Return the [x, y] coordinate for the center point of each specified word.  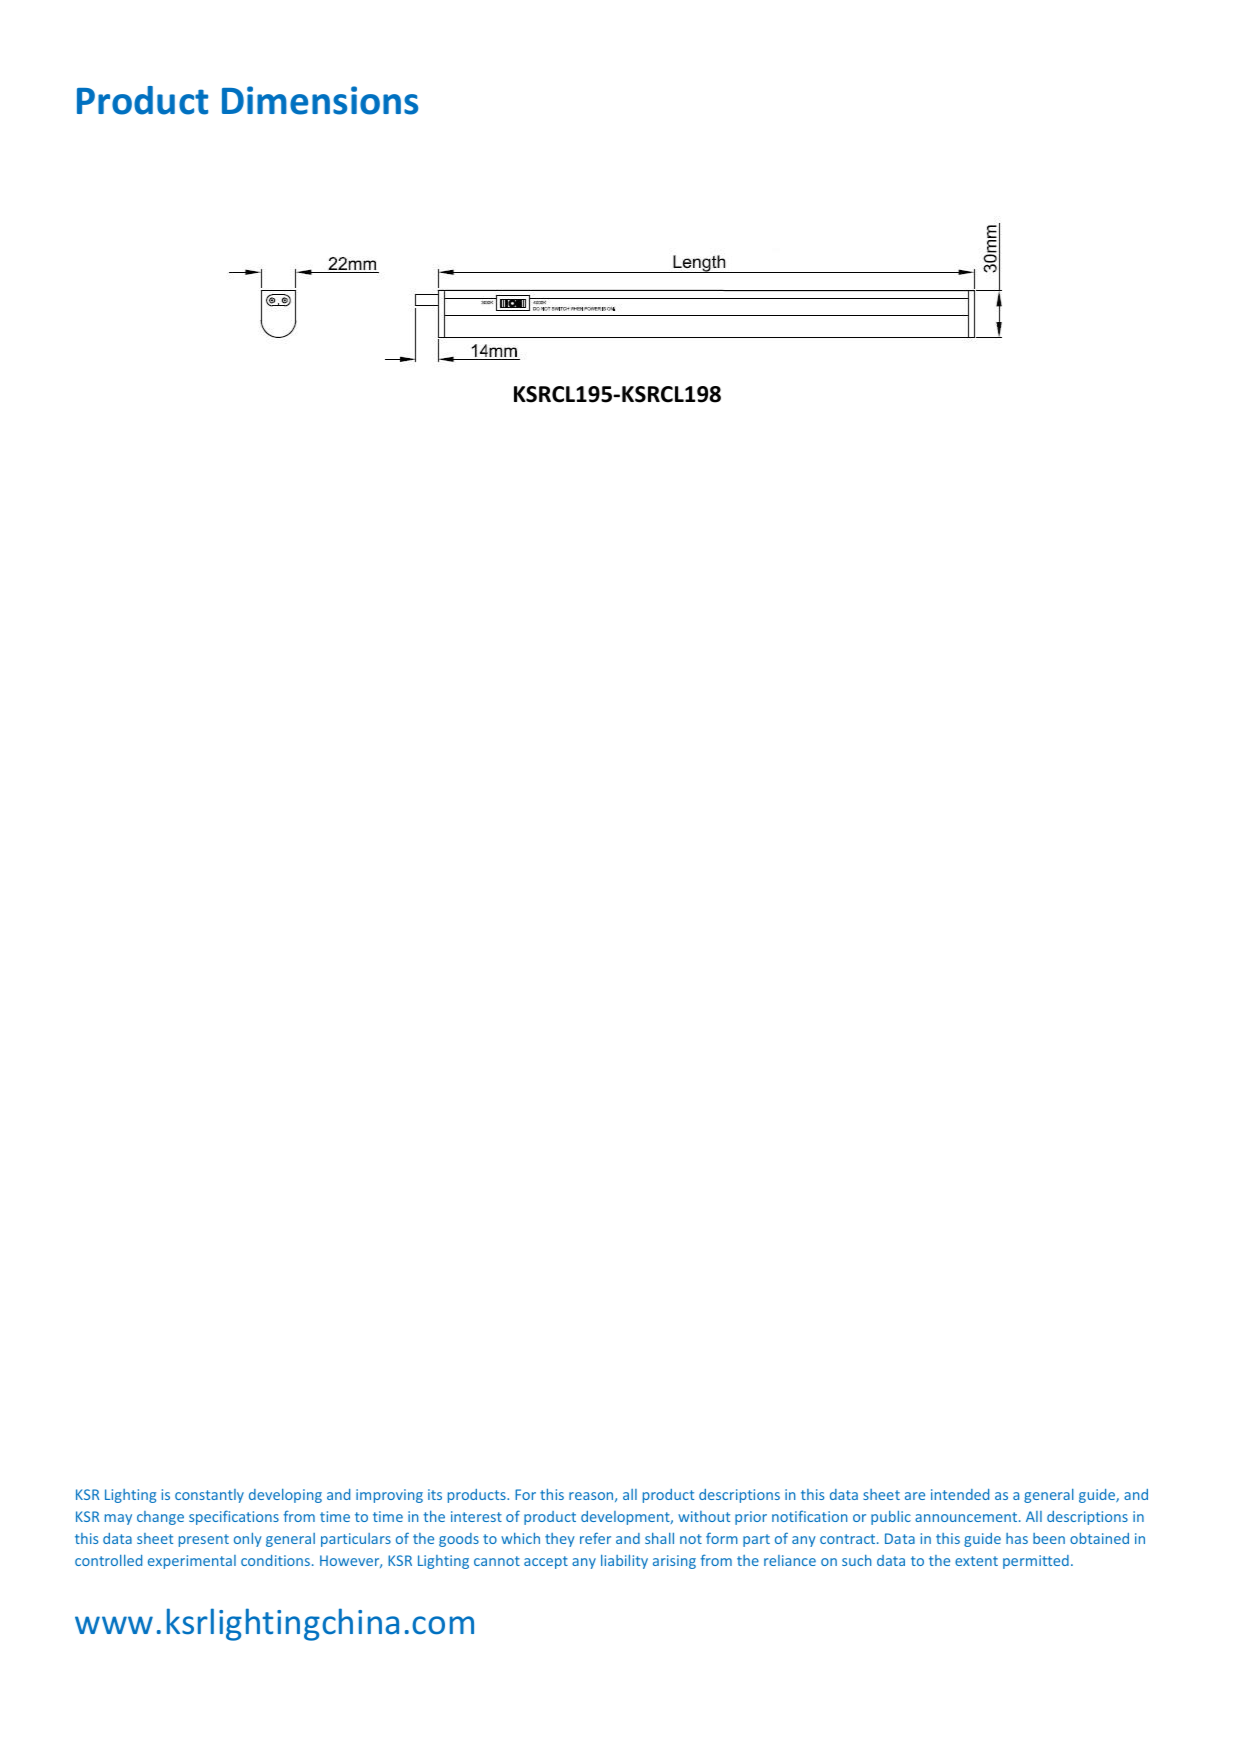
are [915, 1496]
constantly [209, 1496]
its [435, 1494]
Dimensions [320, 100]
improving [389, 1496]
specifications [234, 1517]
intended [960, 1494]
